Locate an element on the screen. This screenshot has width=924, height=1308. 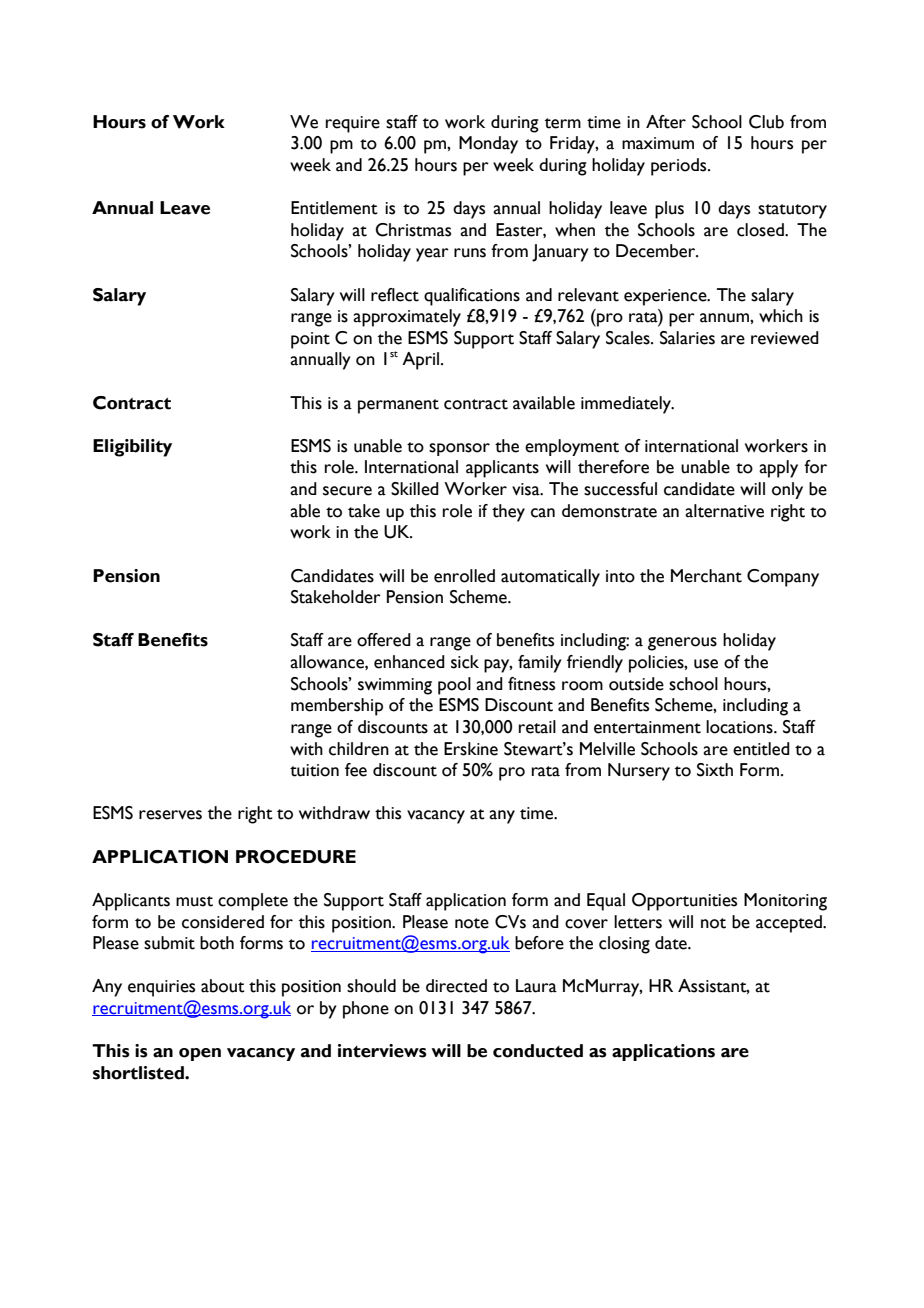
periods is located at coordinates (680, 167).
